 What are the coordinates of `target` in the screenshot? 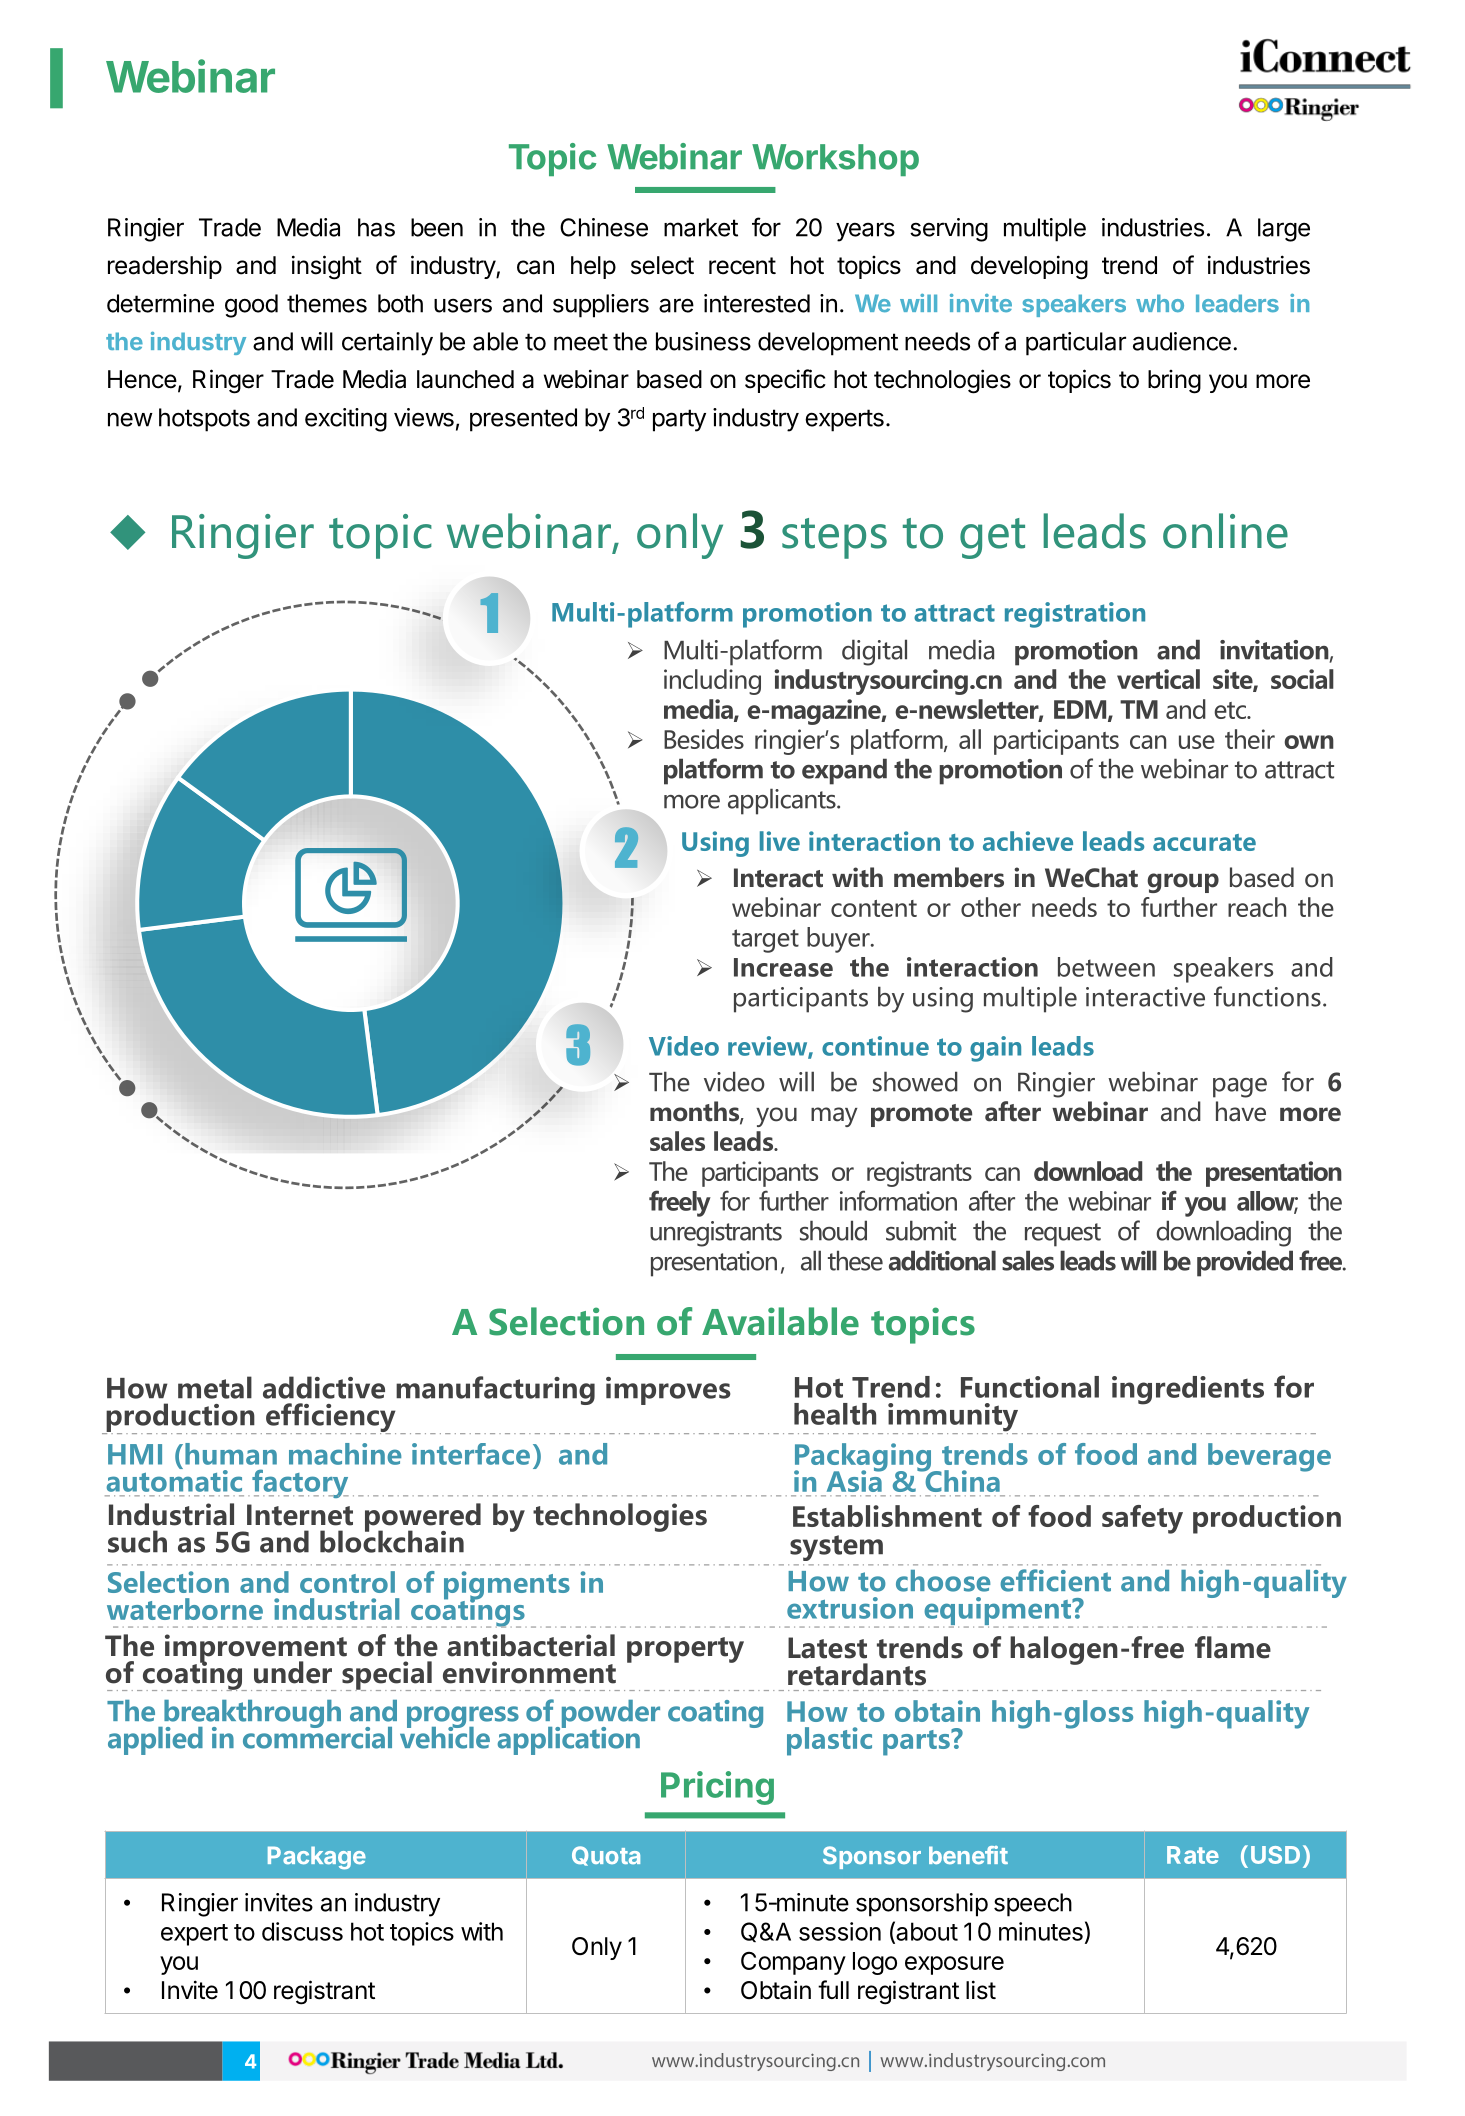 It's located at (765, 941).
